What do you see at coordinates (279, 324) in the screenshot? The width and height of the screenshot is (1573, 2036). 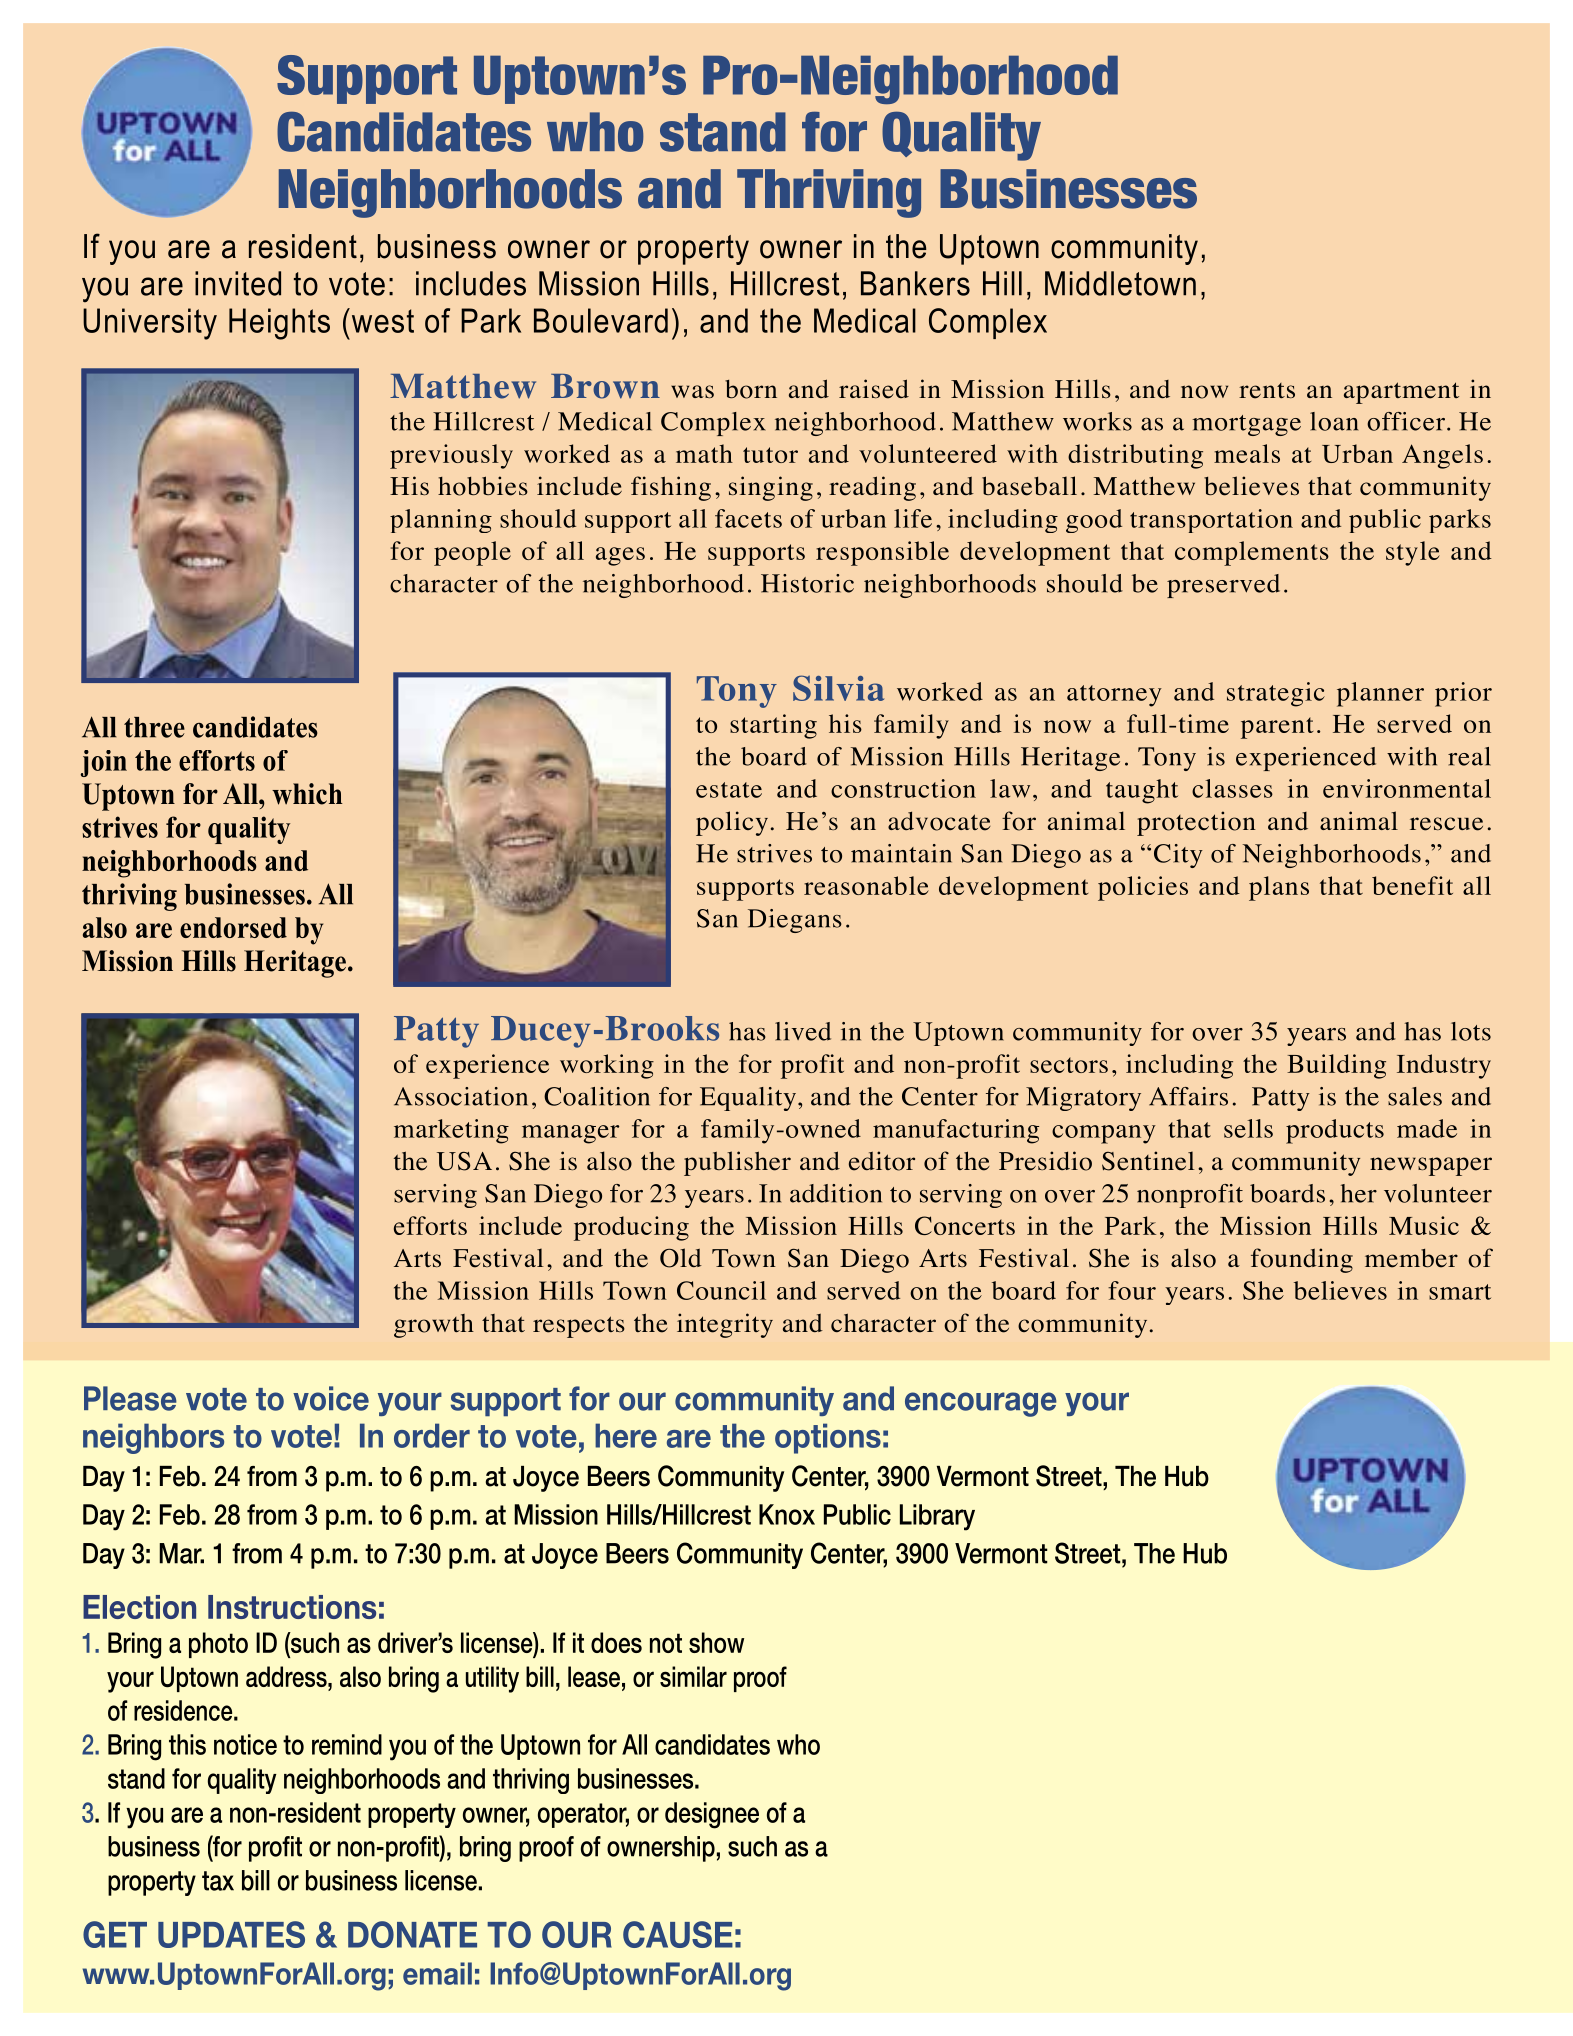 I see `Heights` at bounding box center [279, 324].
